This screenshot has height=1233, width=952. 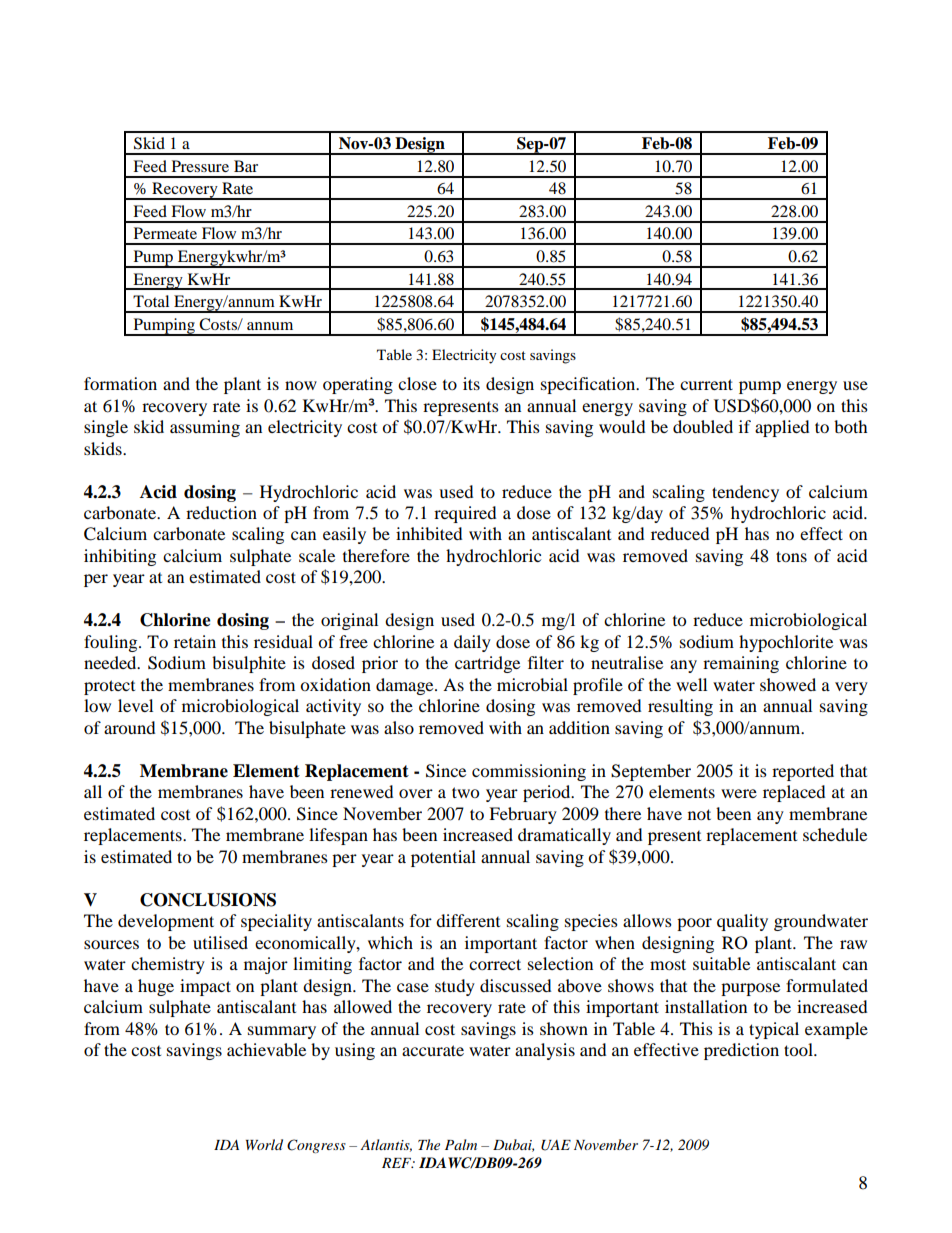 What do you see at coordinates (782, 428) in the screenshot?
I see `applied` at bounding box center [782, 428].
